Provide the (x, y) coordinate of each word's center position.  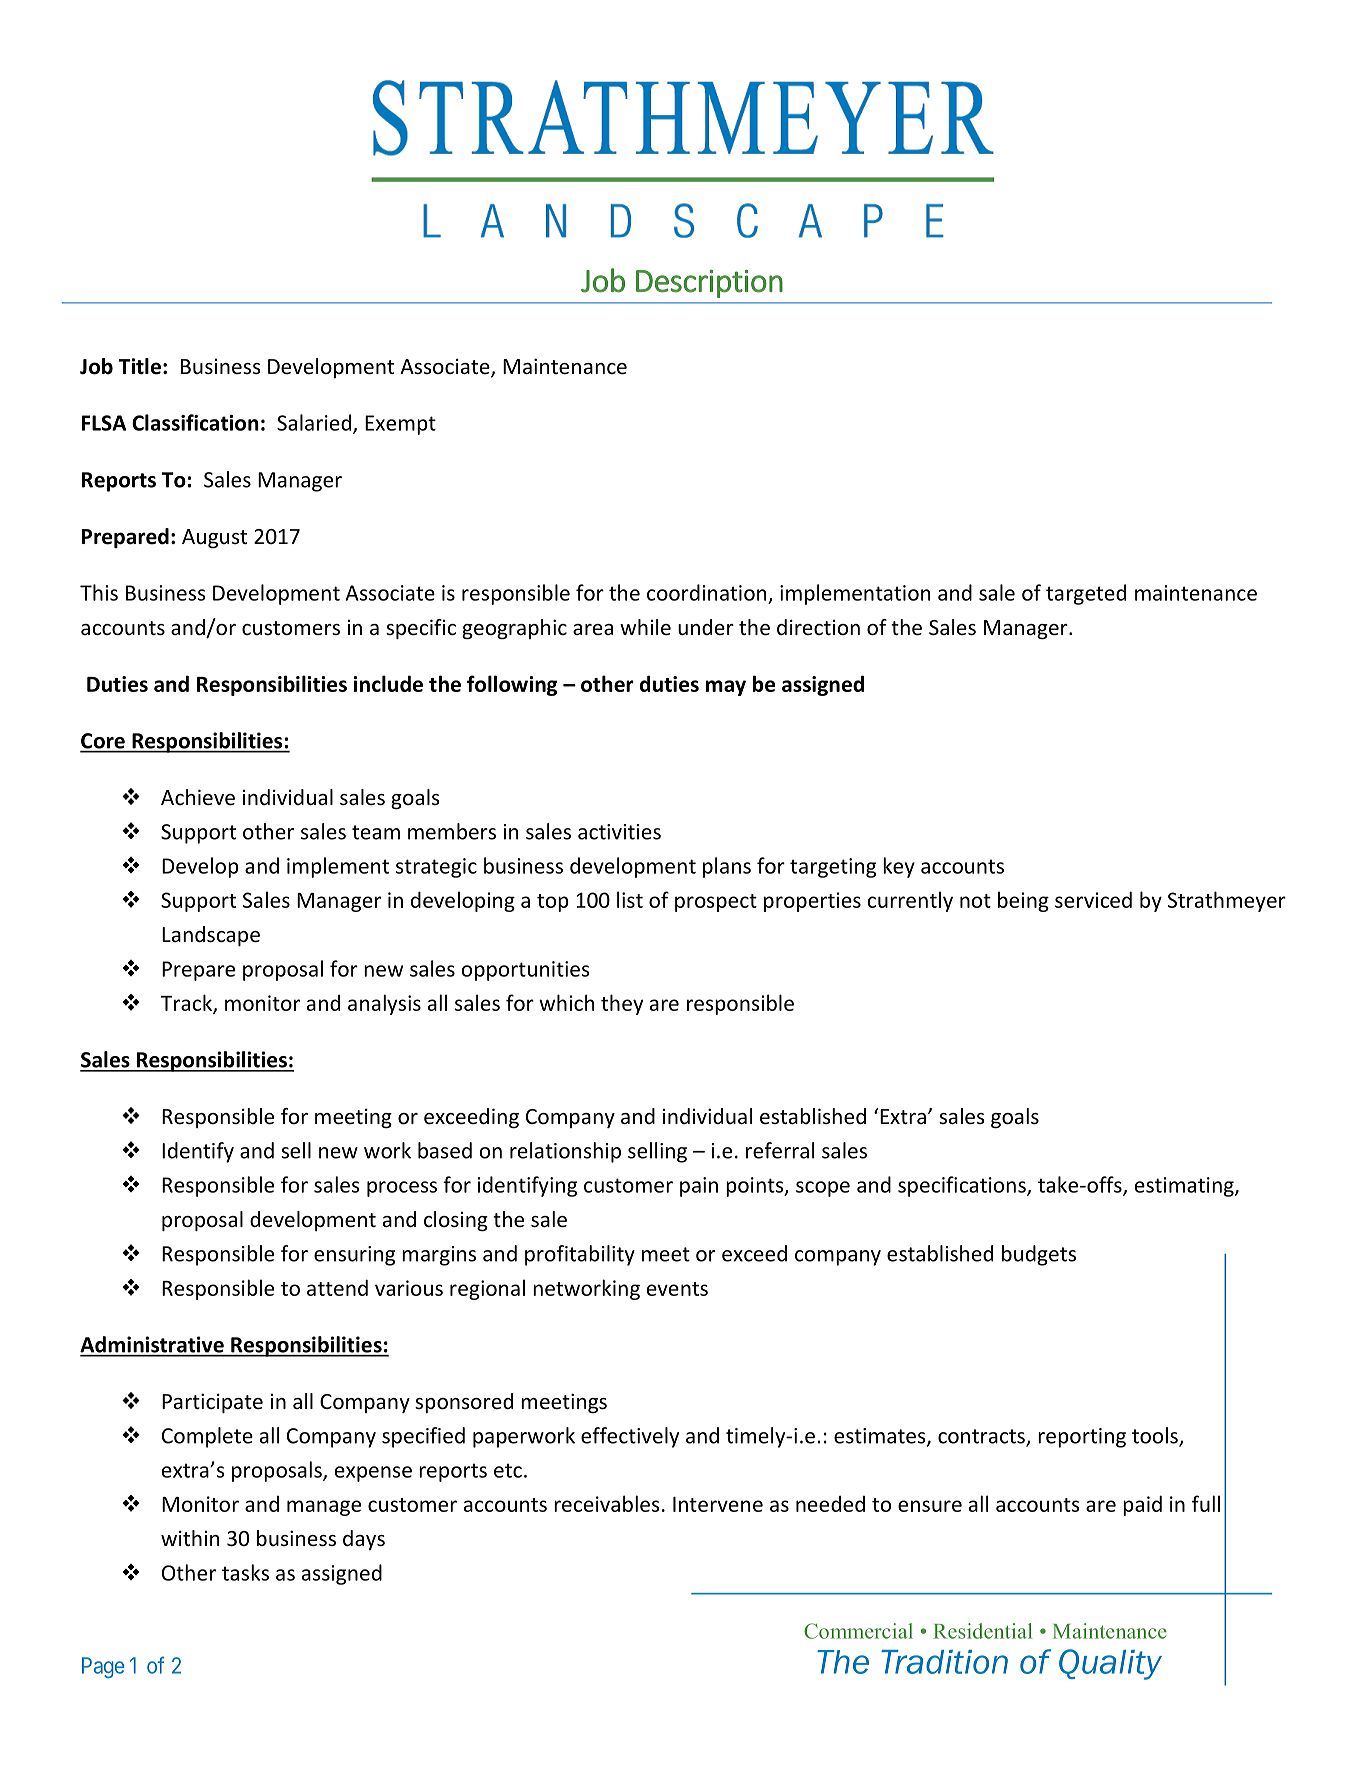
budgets (1039, 1255)
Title (140, 366)
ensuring (354, 1256)
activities (619, 832)
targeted (1086, 594)
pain (699, 1187)
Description (709, 284)
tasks (245, 1572)
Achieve (198, 797)
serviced (1093, 899)
